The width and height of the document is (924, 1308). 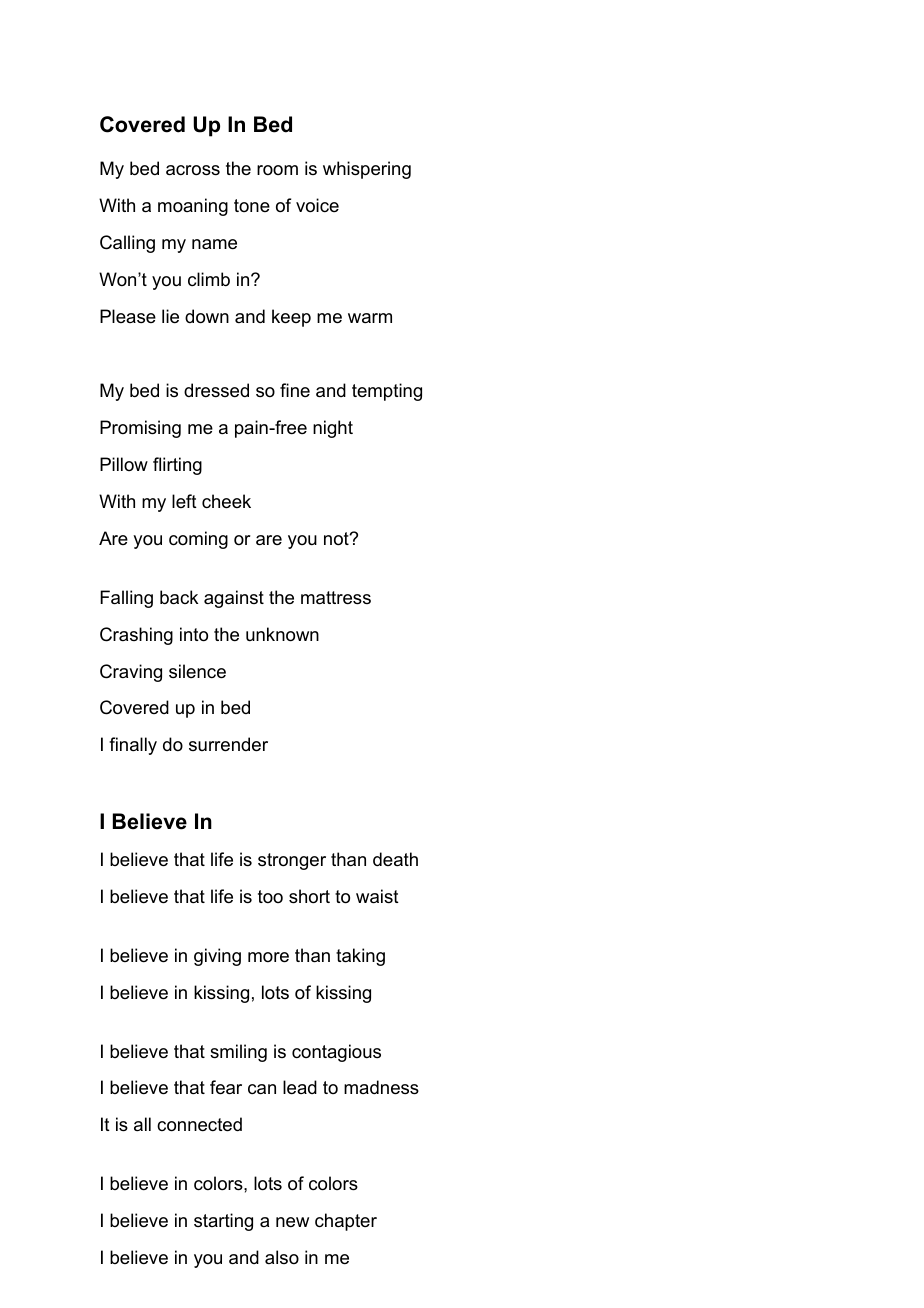 I want to click on unknown, so click(x=282, y=634).
